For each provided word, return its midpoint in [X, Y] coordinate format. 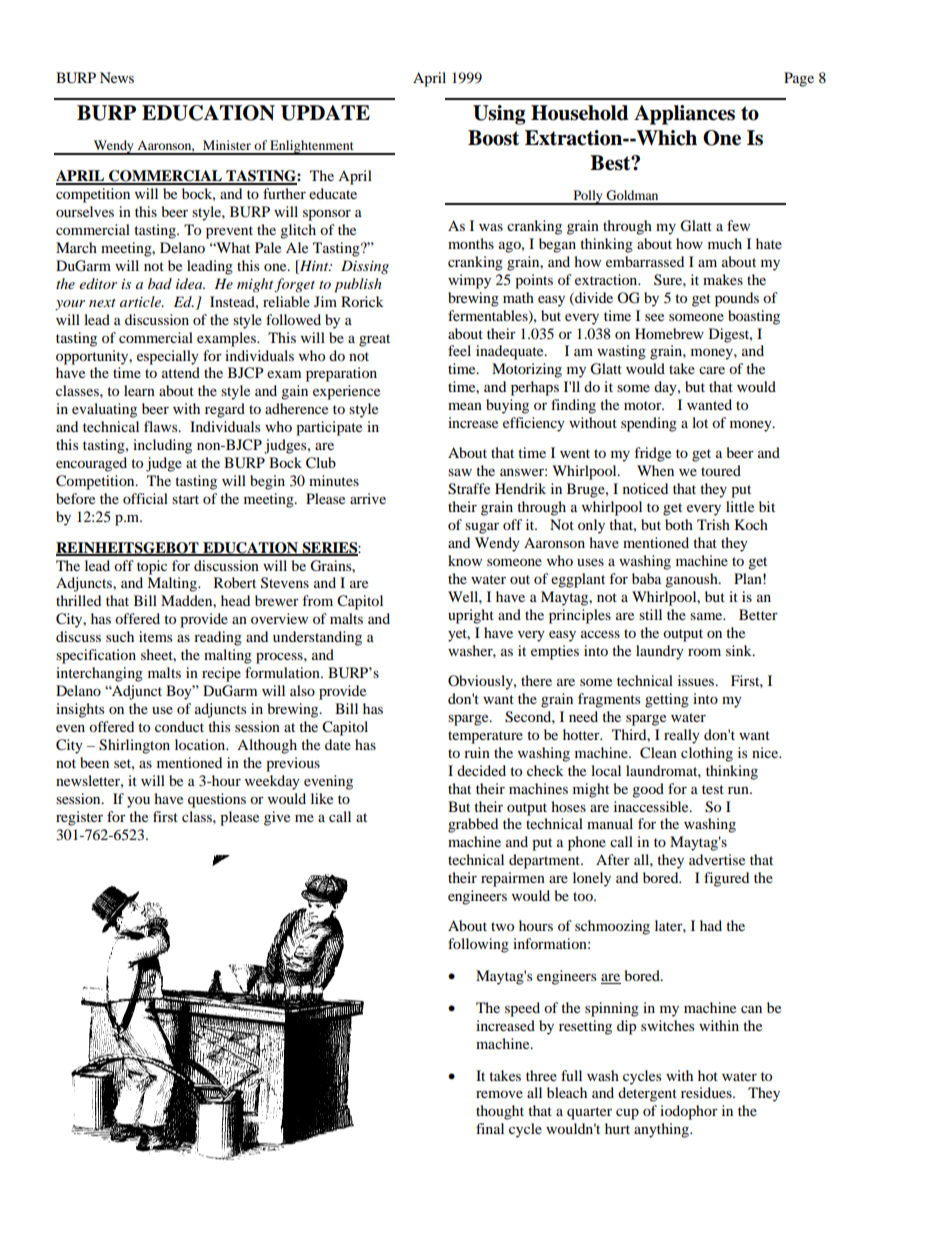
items [155, 636]
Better [758, 614]
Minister [227, 145]
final [490, 1128]
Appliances [684, 115]
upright [471, 616]
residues [707, 1092]
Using [499, 115]
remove [499, 1094]
